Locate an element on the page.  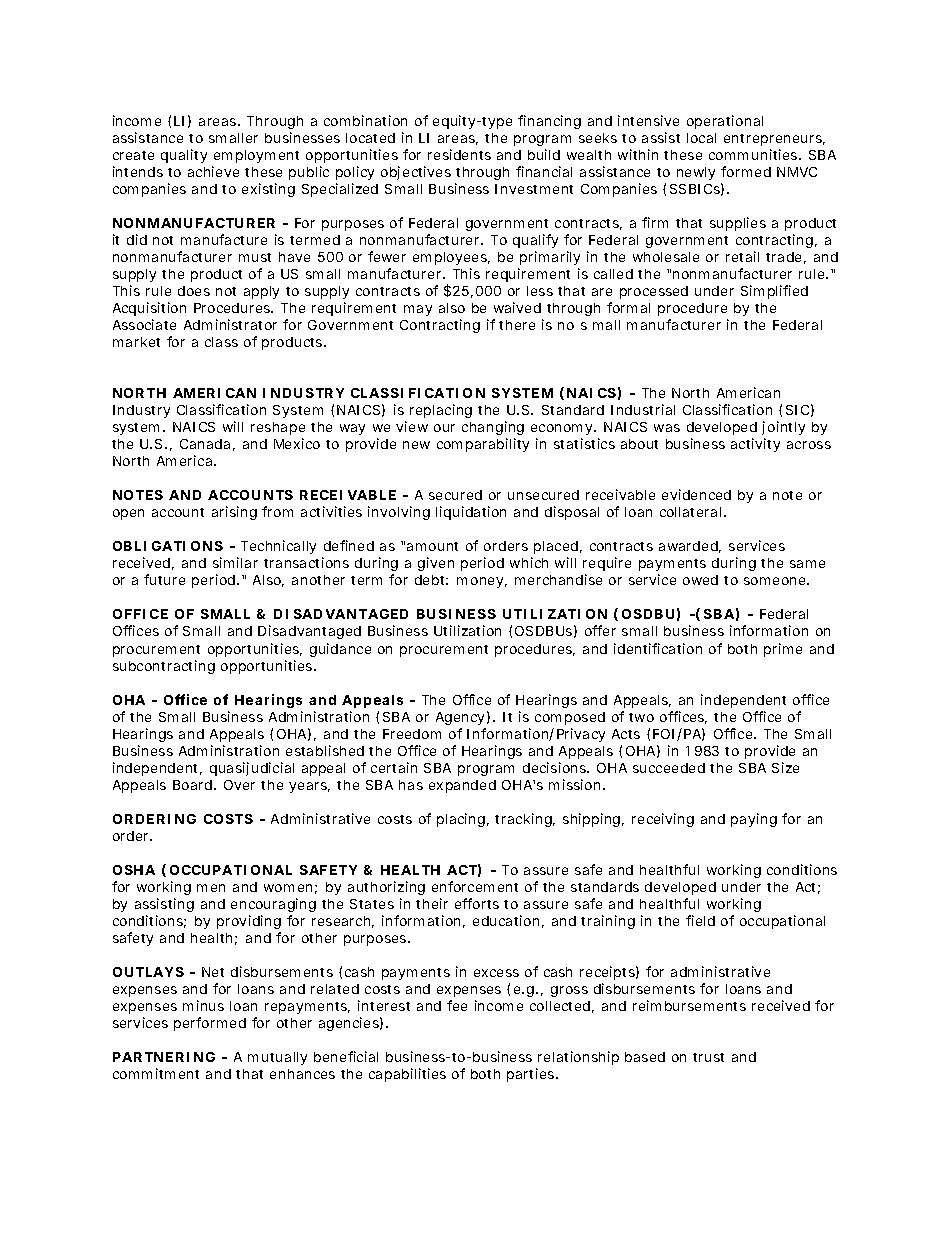
residents is located at coordinates (459, 154).
